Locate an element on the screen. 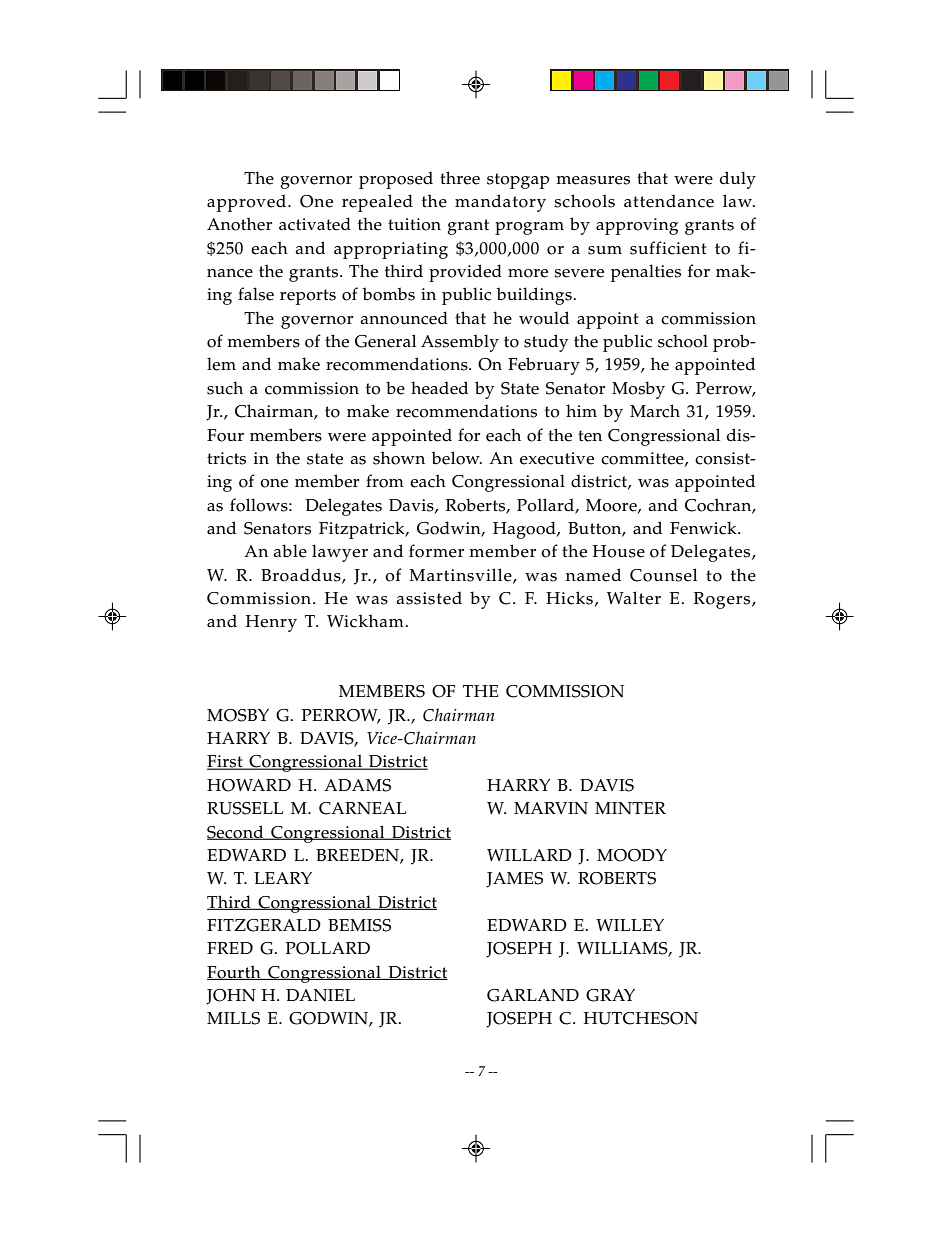 The width and height of the screenshot is (952, 1233). mandatory is located at coordinates (500, 203).
